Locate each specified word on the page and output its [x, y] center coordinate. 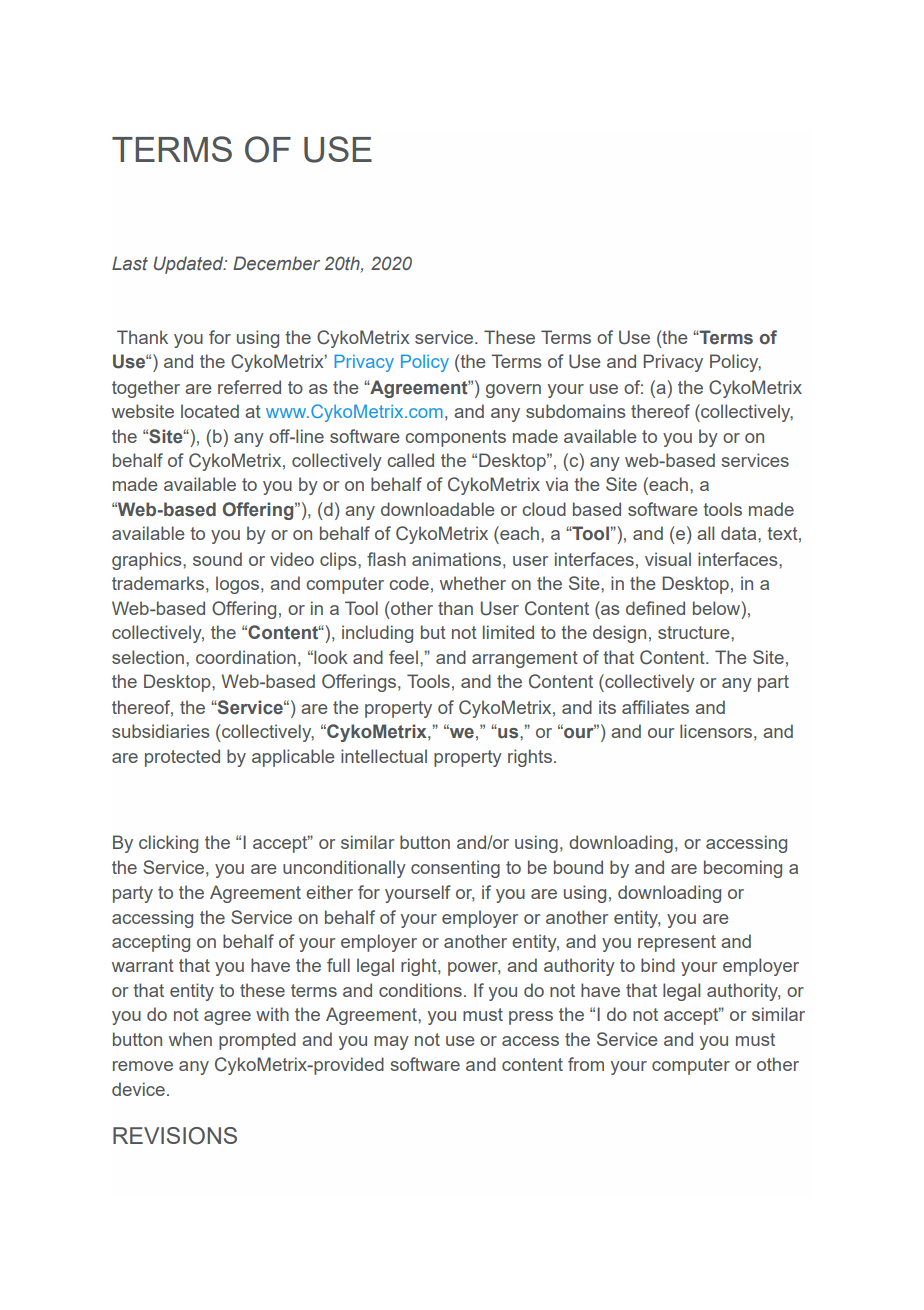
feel [403, 657]
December [276, 263]
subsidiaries [160, 731]
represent [677, 943]
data [740, 533]
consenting [455, 869]
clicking [168, 844]
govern [513, 391]
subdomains [575, 411]
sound [217, 559]
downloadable [438, 509]
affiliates [655, 707]
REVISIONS [175, 1136]
